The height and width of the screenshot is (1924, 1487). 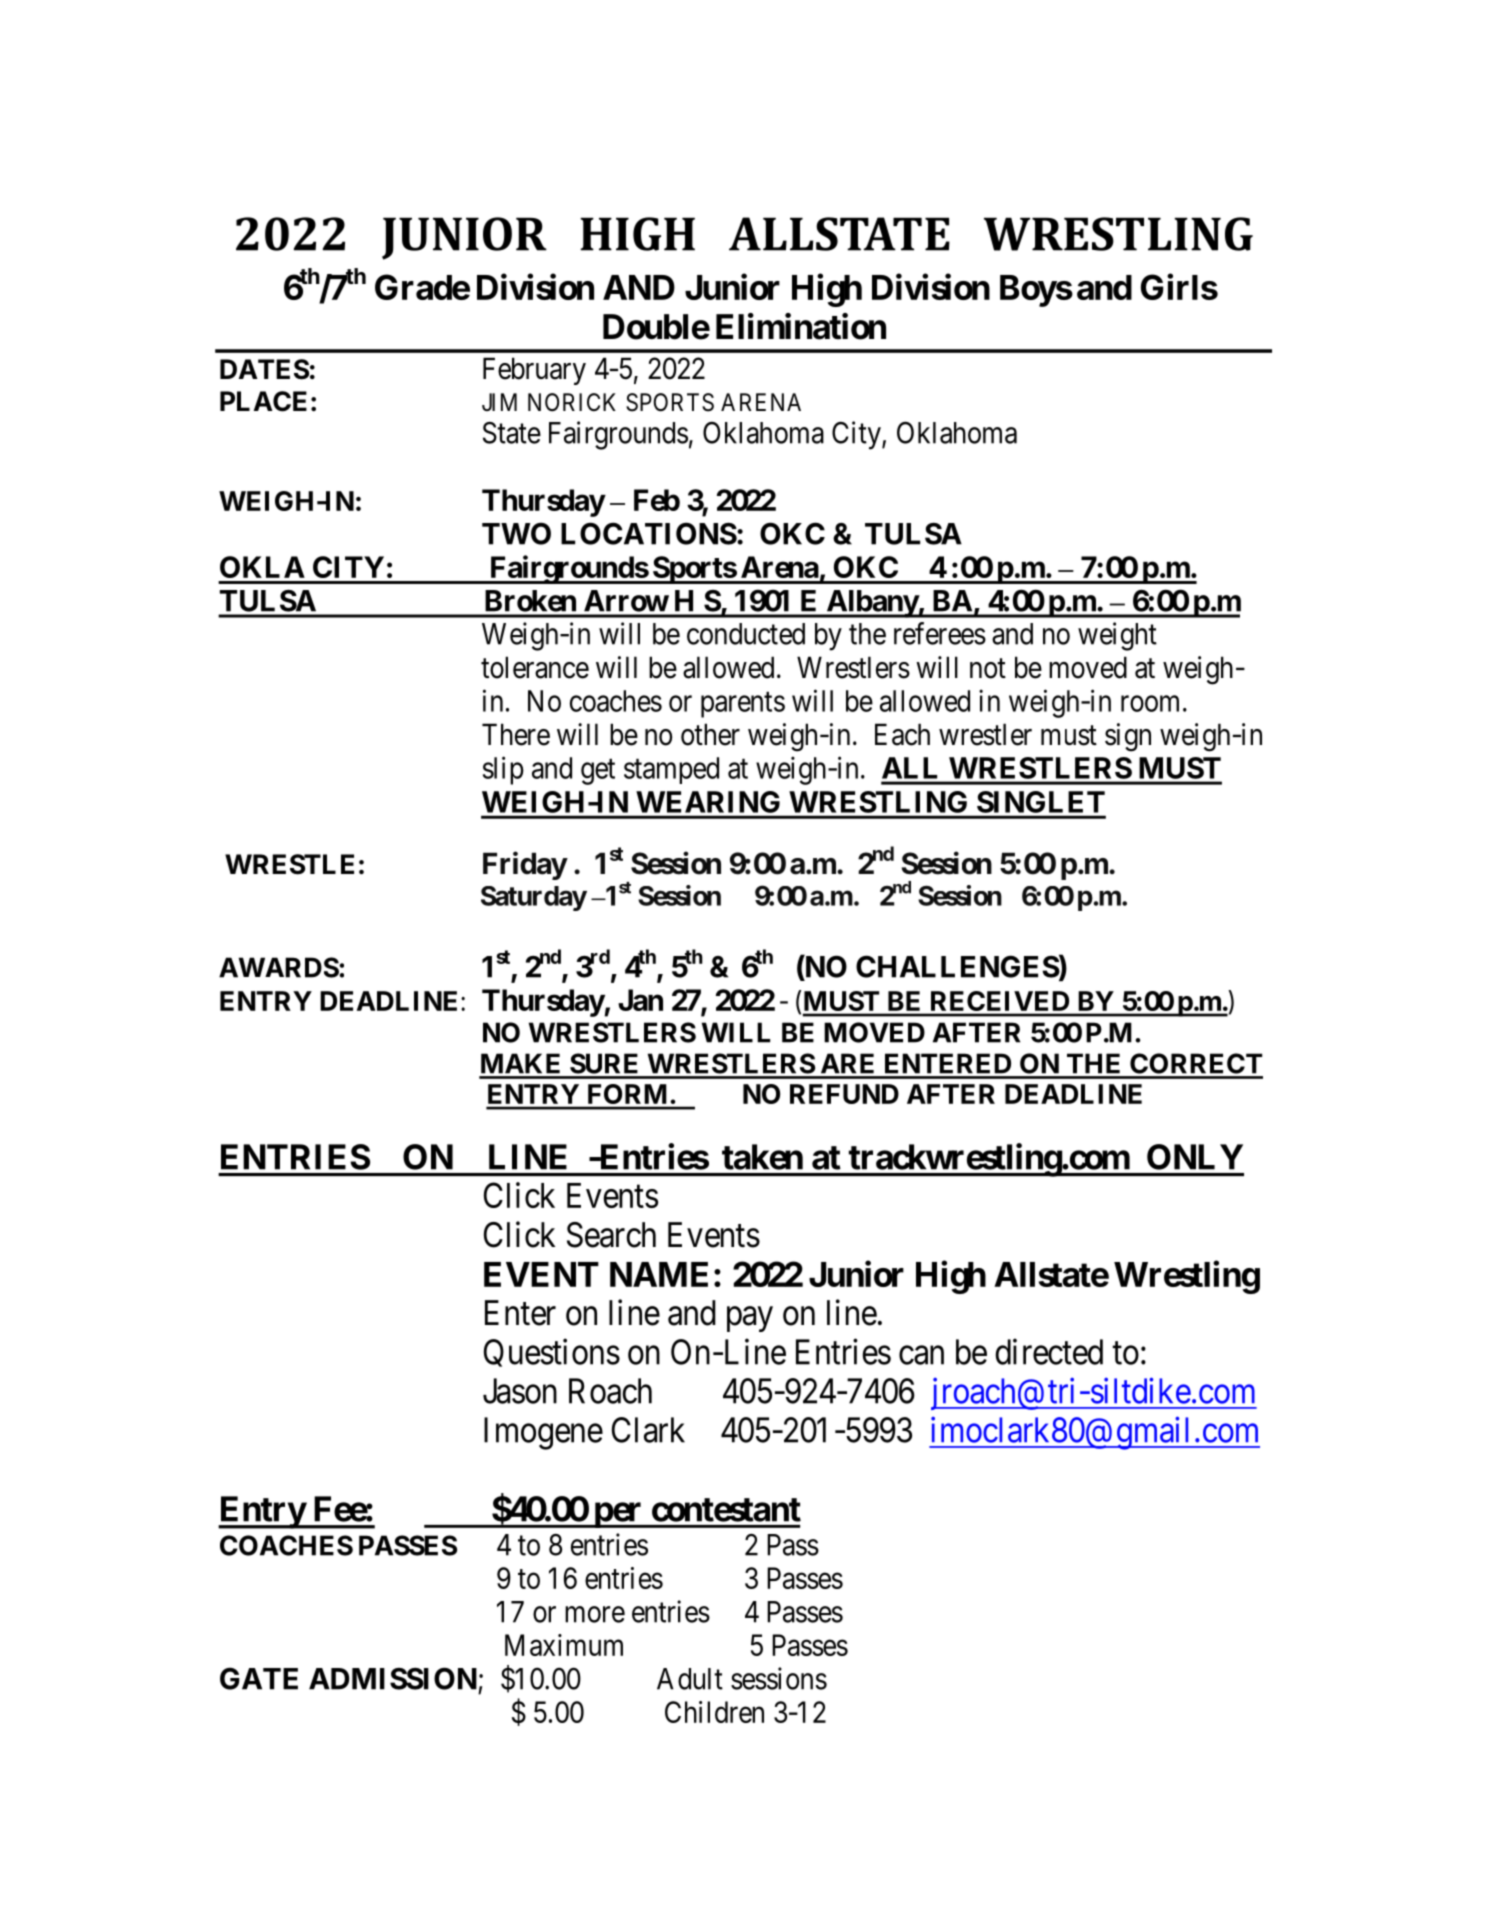 What do you see at coordinates (940, 633) in the screenshot?
I see `referees` at bounding box center [940, 633].
